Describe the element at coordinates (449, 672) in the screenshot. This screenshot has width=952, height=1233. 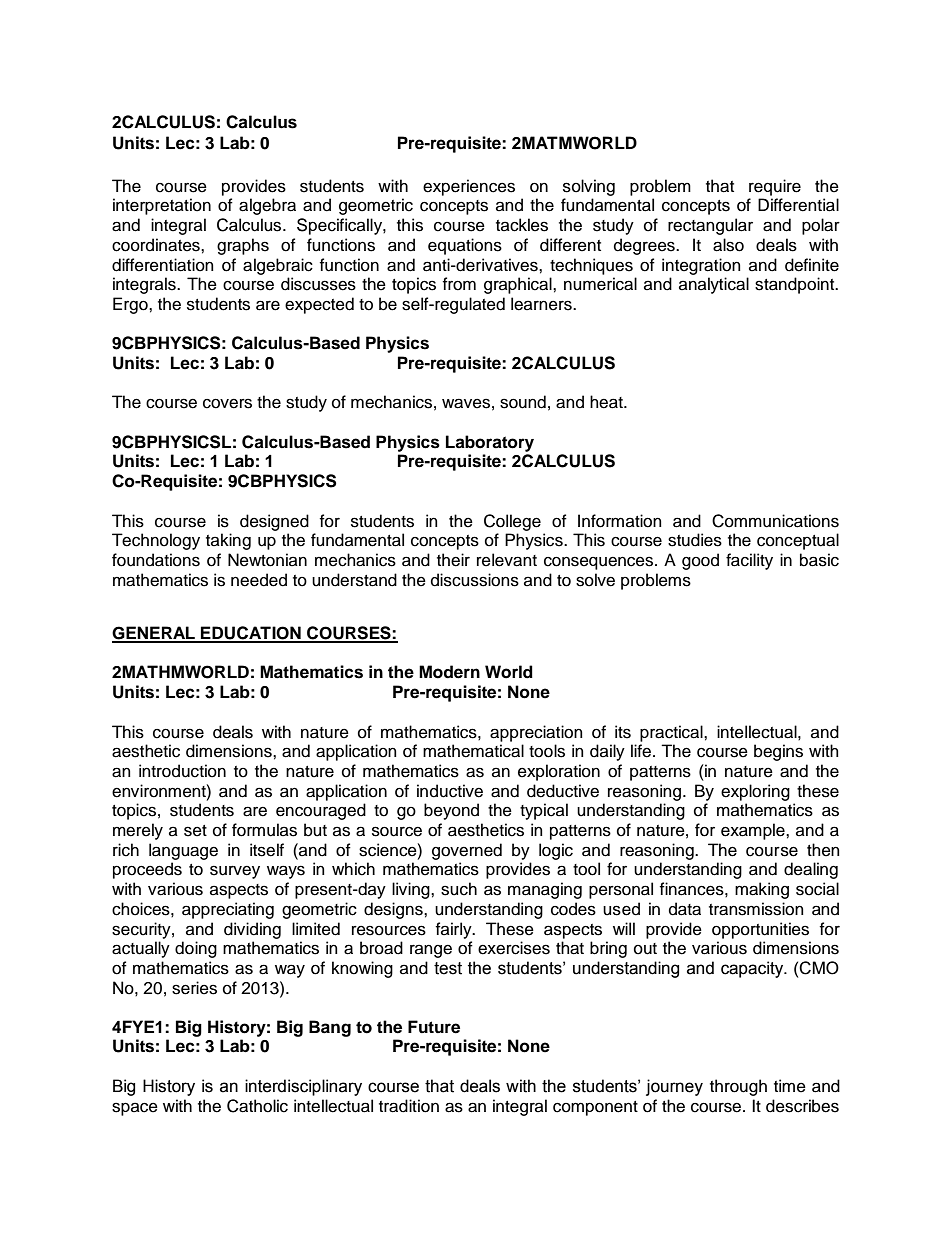
I see `Modern` at that location.
